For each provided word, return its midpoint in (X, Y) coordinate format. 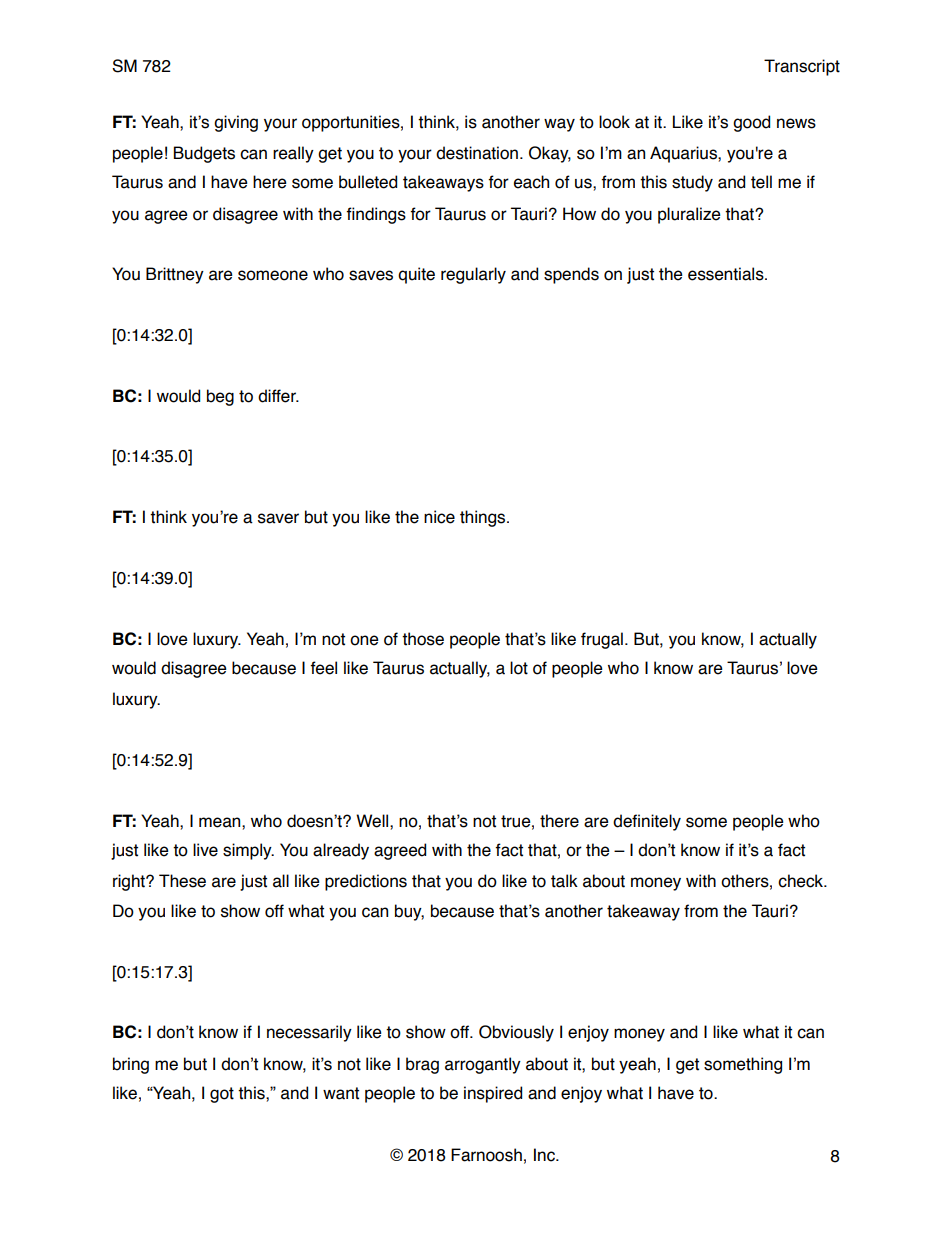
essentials (727, 274)
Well (373, 821)
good (751, 123)
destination (478, 153)
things (484, 518)
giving (236, 123)
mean (221, 822)
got (222, 1095)
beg (220, 397)
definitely (647, 822)
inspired (493, 1094)
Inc (545, 1155)
